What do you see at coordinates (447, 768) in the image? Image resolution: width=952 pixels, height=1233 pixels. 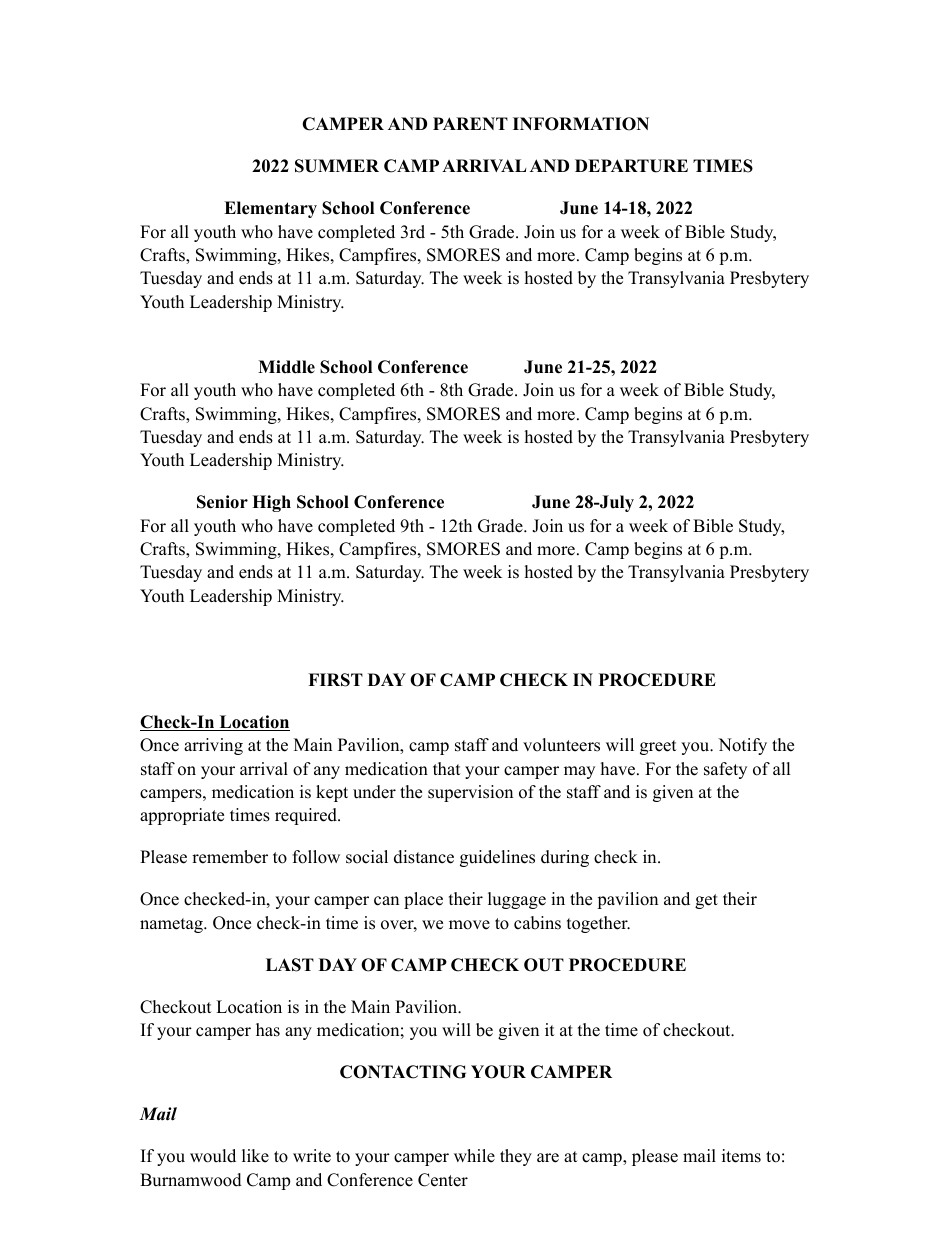 I see `that` at bounding box center [447, 768].
